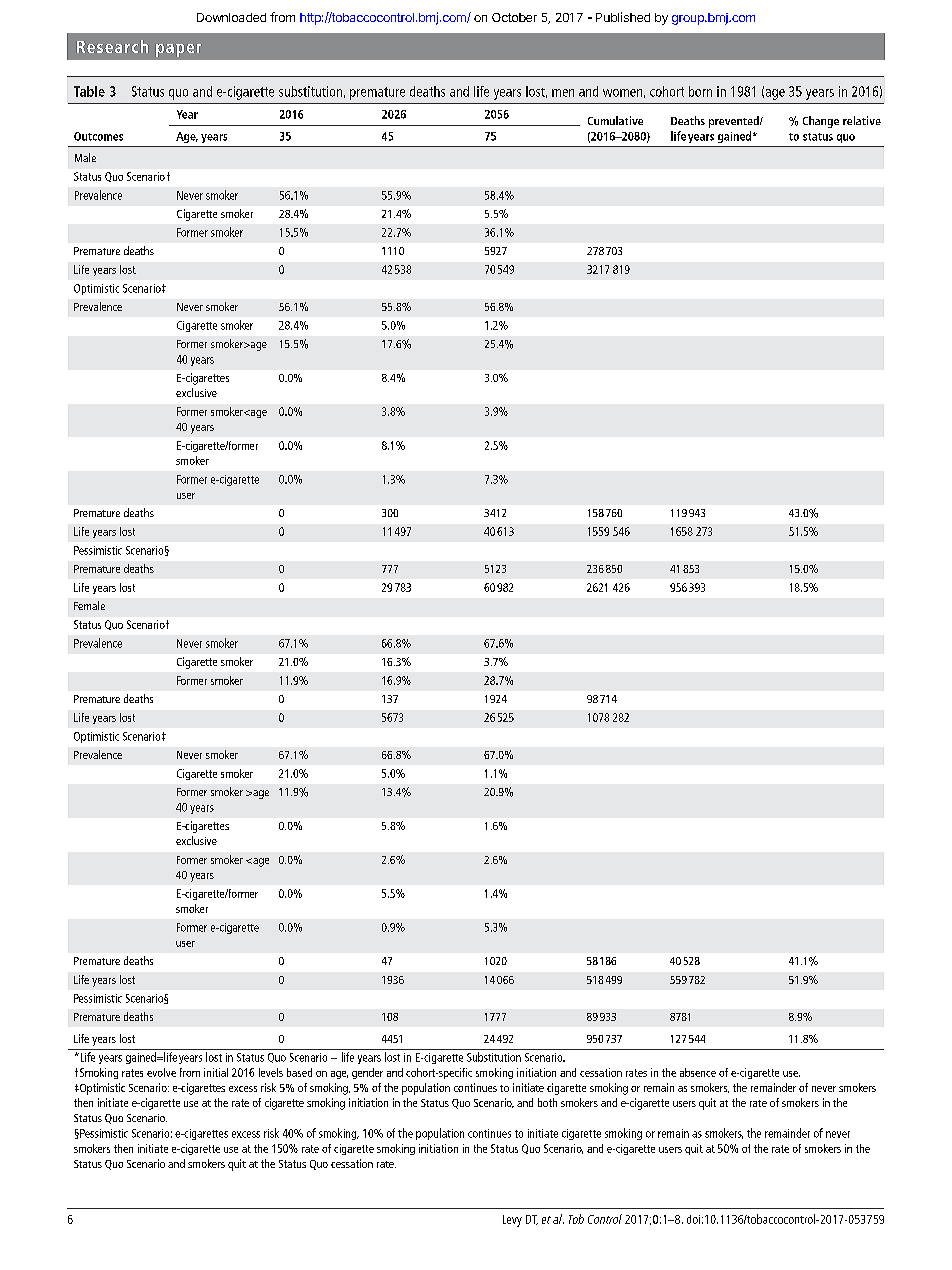 This screenshot has width=952, height=1270. Describe the element at coordinates (700, 91) in the screenshot. I see `born` at that location.
